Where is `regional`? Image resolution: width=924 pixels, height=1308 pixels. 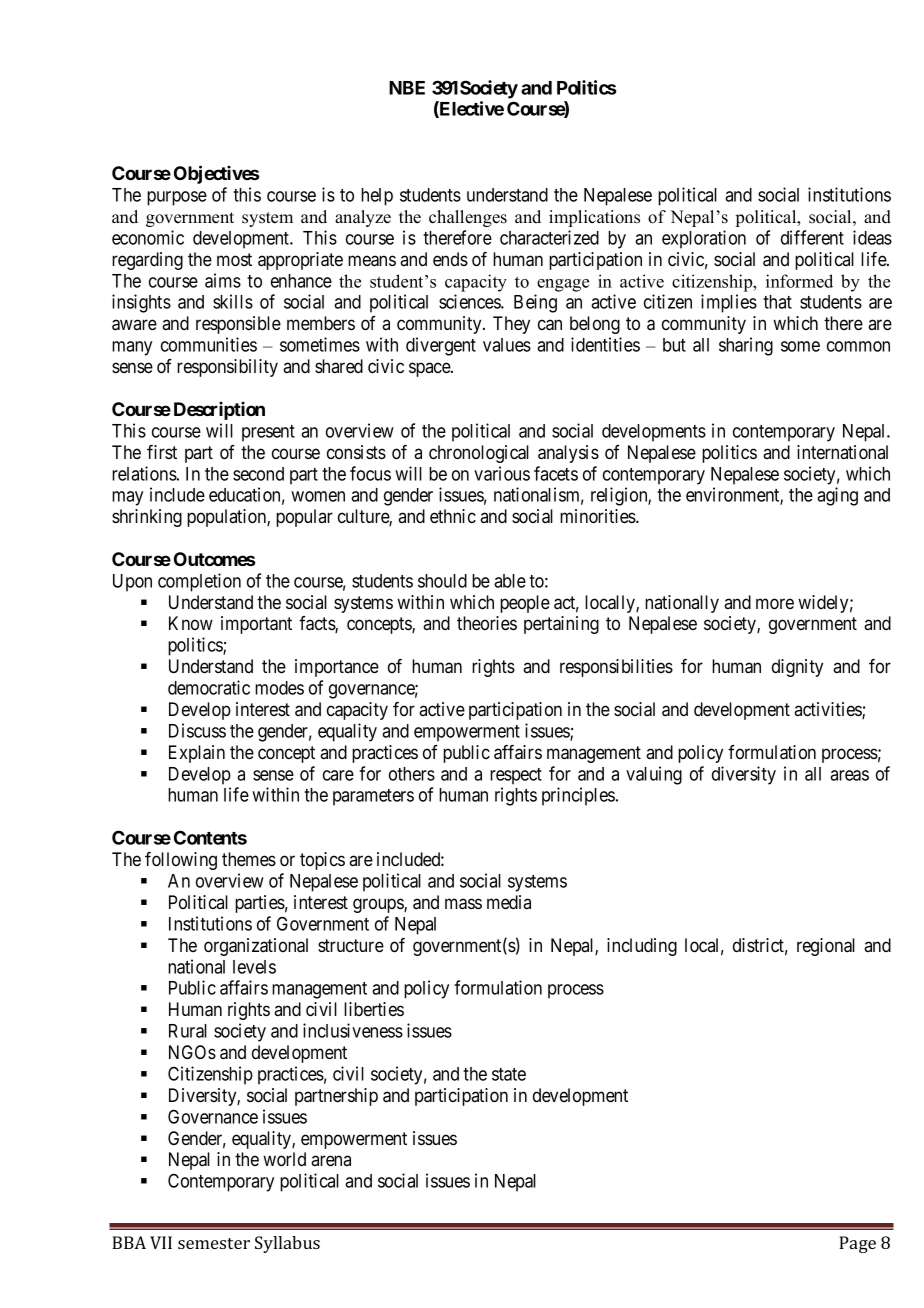
regional is located at coordinates (826, 947).
